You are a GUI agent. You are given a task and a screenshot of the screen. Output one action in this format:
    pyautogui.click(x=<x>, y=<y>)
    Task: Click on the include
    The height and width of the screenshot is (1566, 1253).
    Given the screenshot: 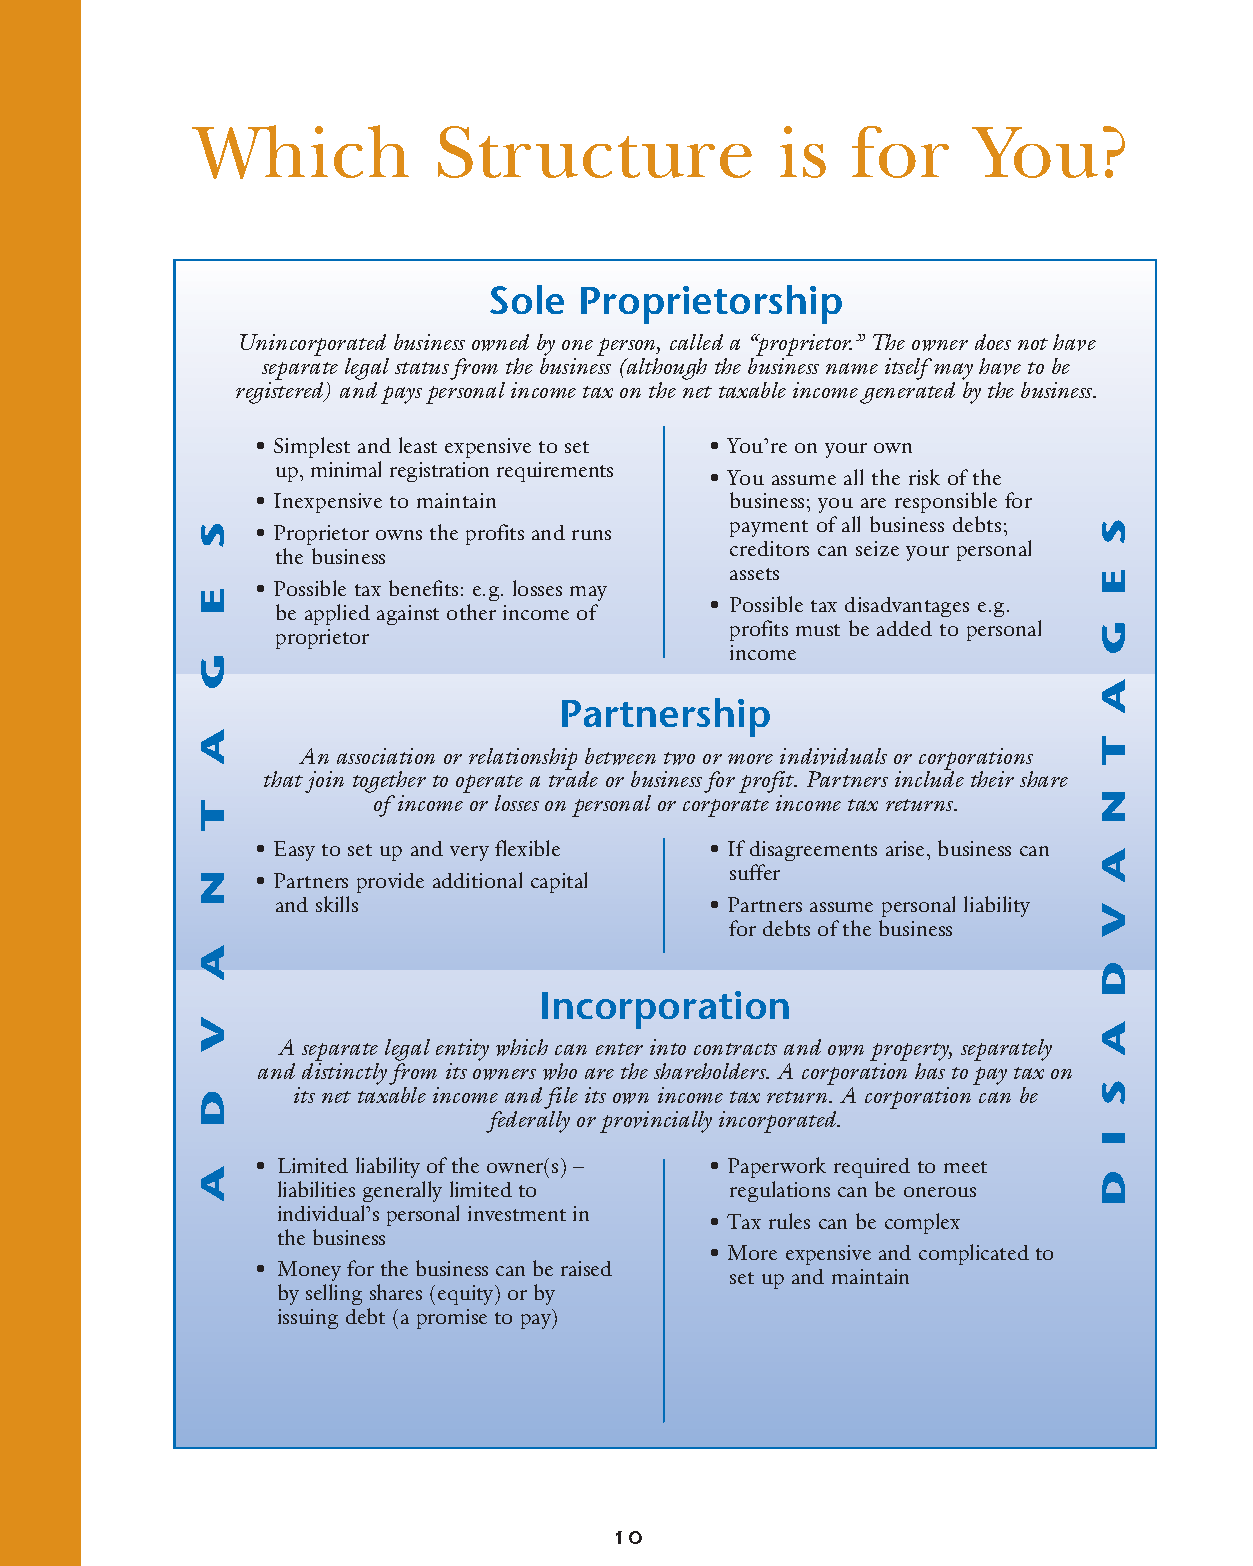 What is the action you would take?
    pyautogui.click(x=929, y=778)
